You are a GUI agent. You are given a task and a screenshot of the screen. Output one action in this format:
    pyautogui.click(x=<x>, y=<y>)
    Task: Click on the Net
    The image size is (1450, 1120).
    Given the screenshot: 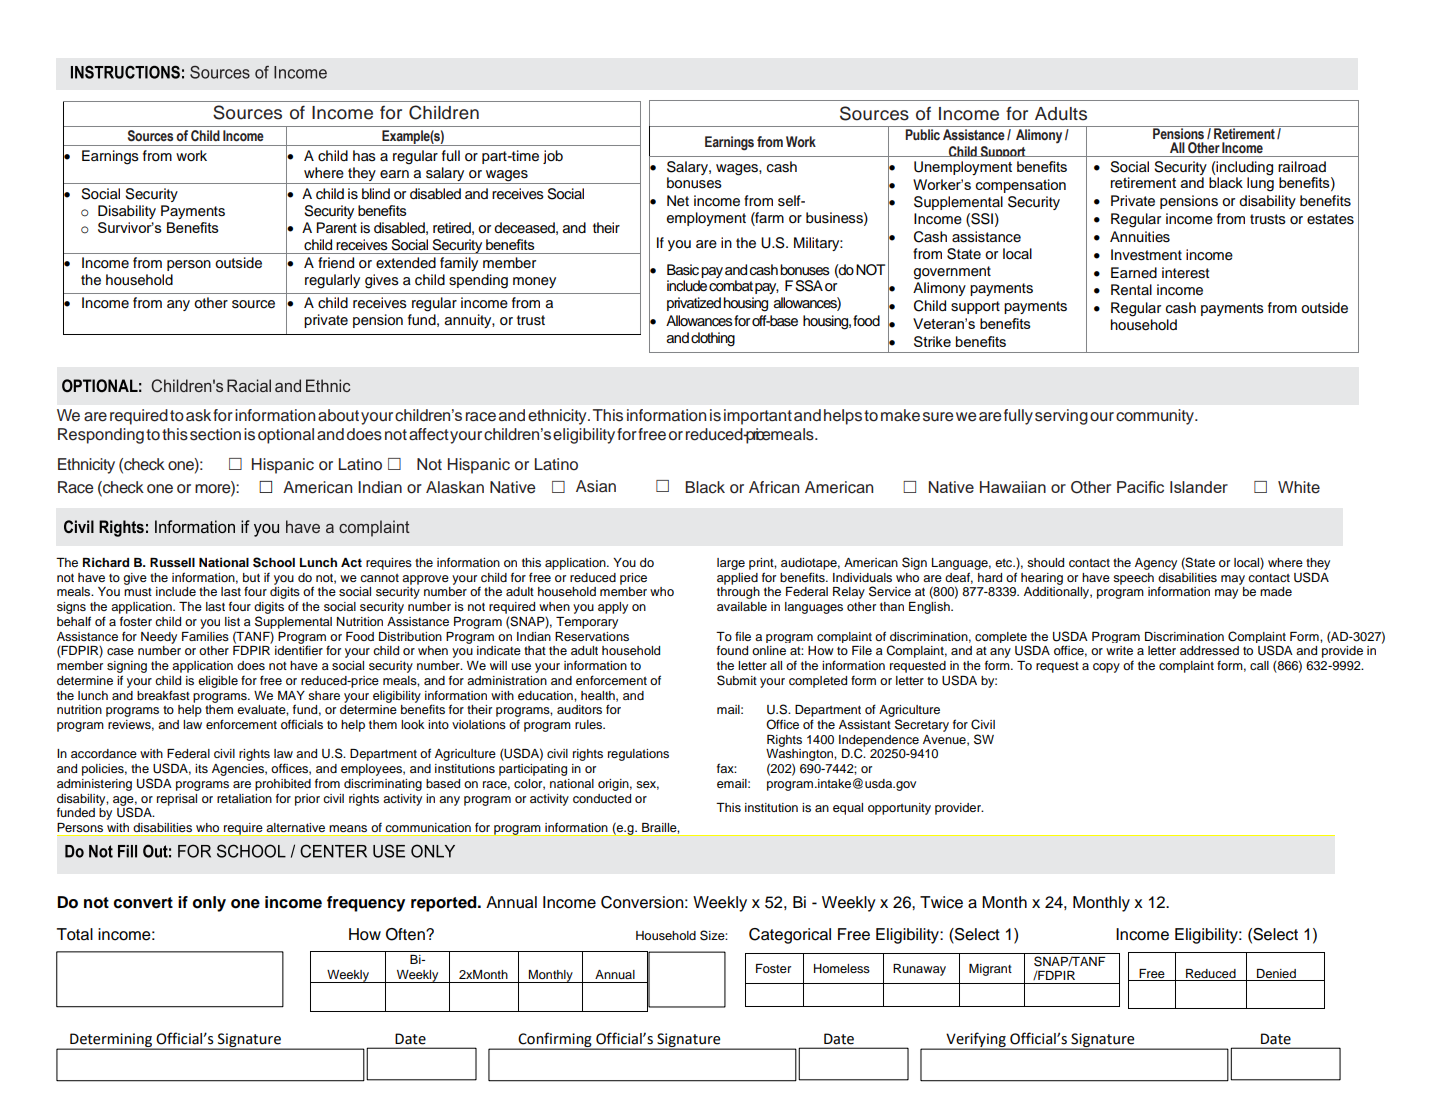 What is the action you would take?
    pyautogui.click(x=678, y=201)
